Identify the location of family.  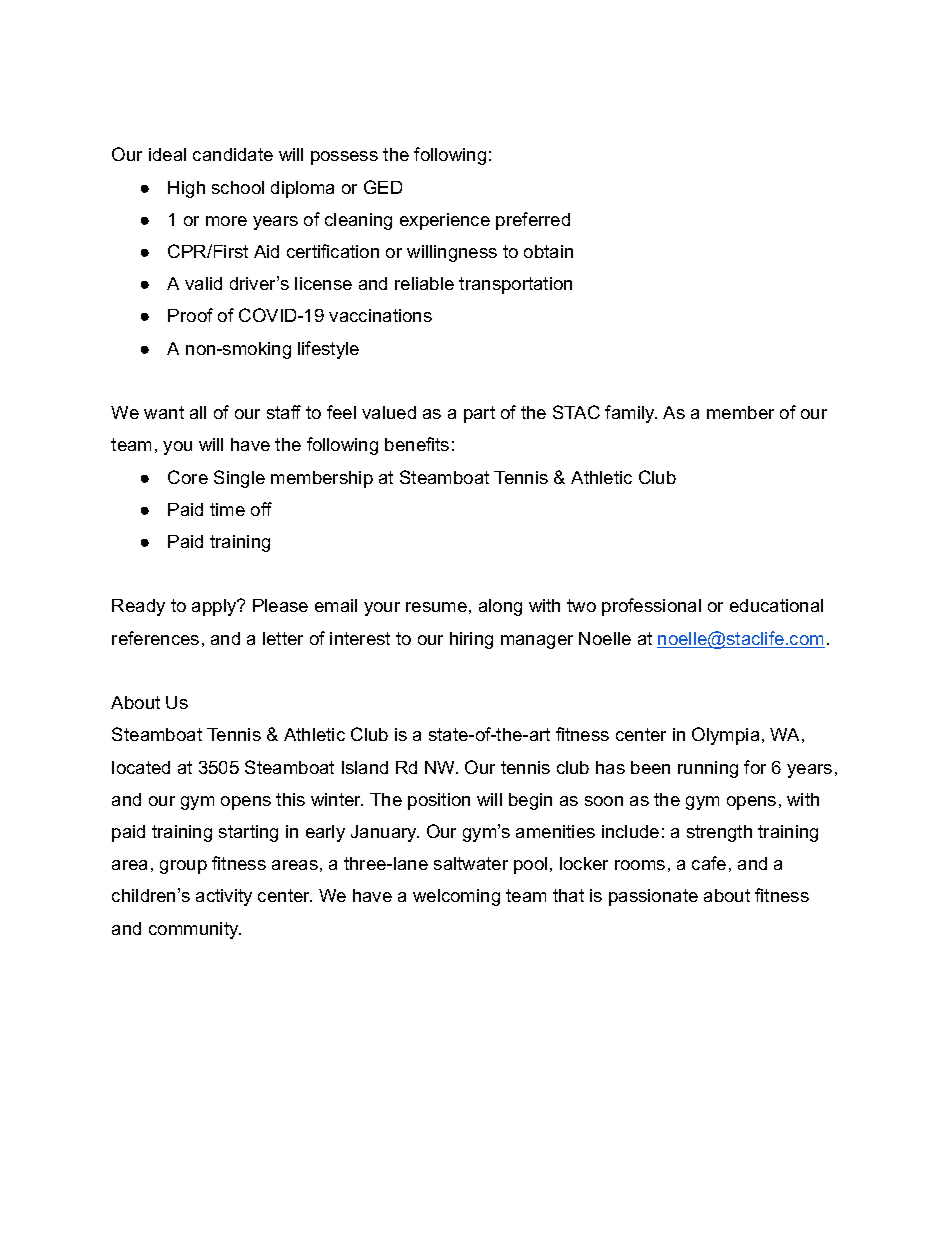
(631, 414).
